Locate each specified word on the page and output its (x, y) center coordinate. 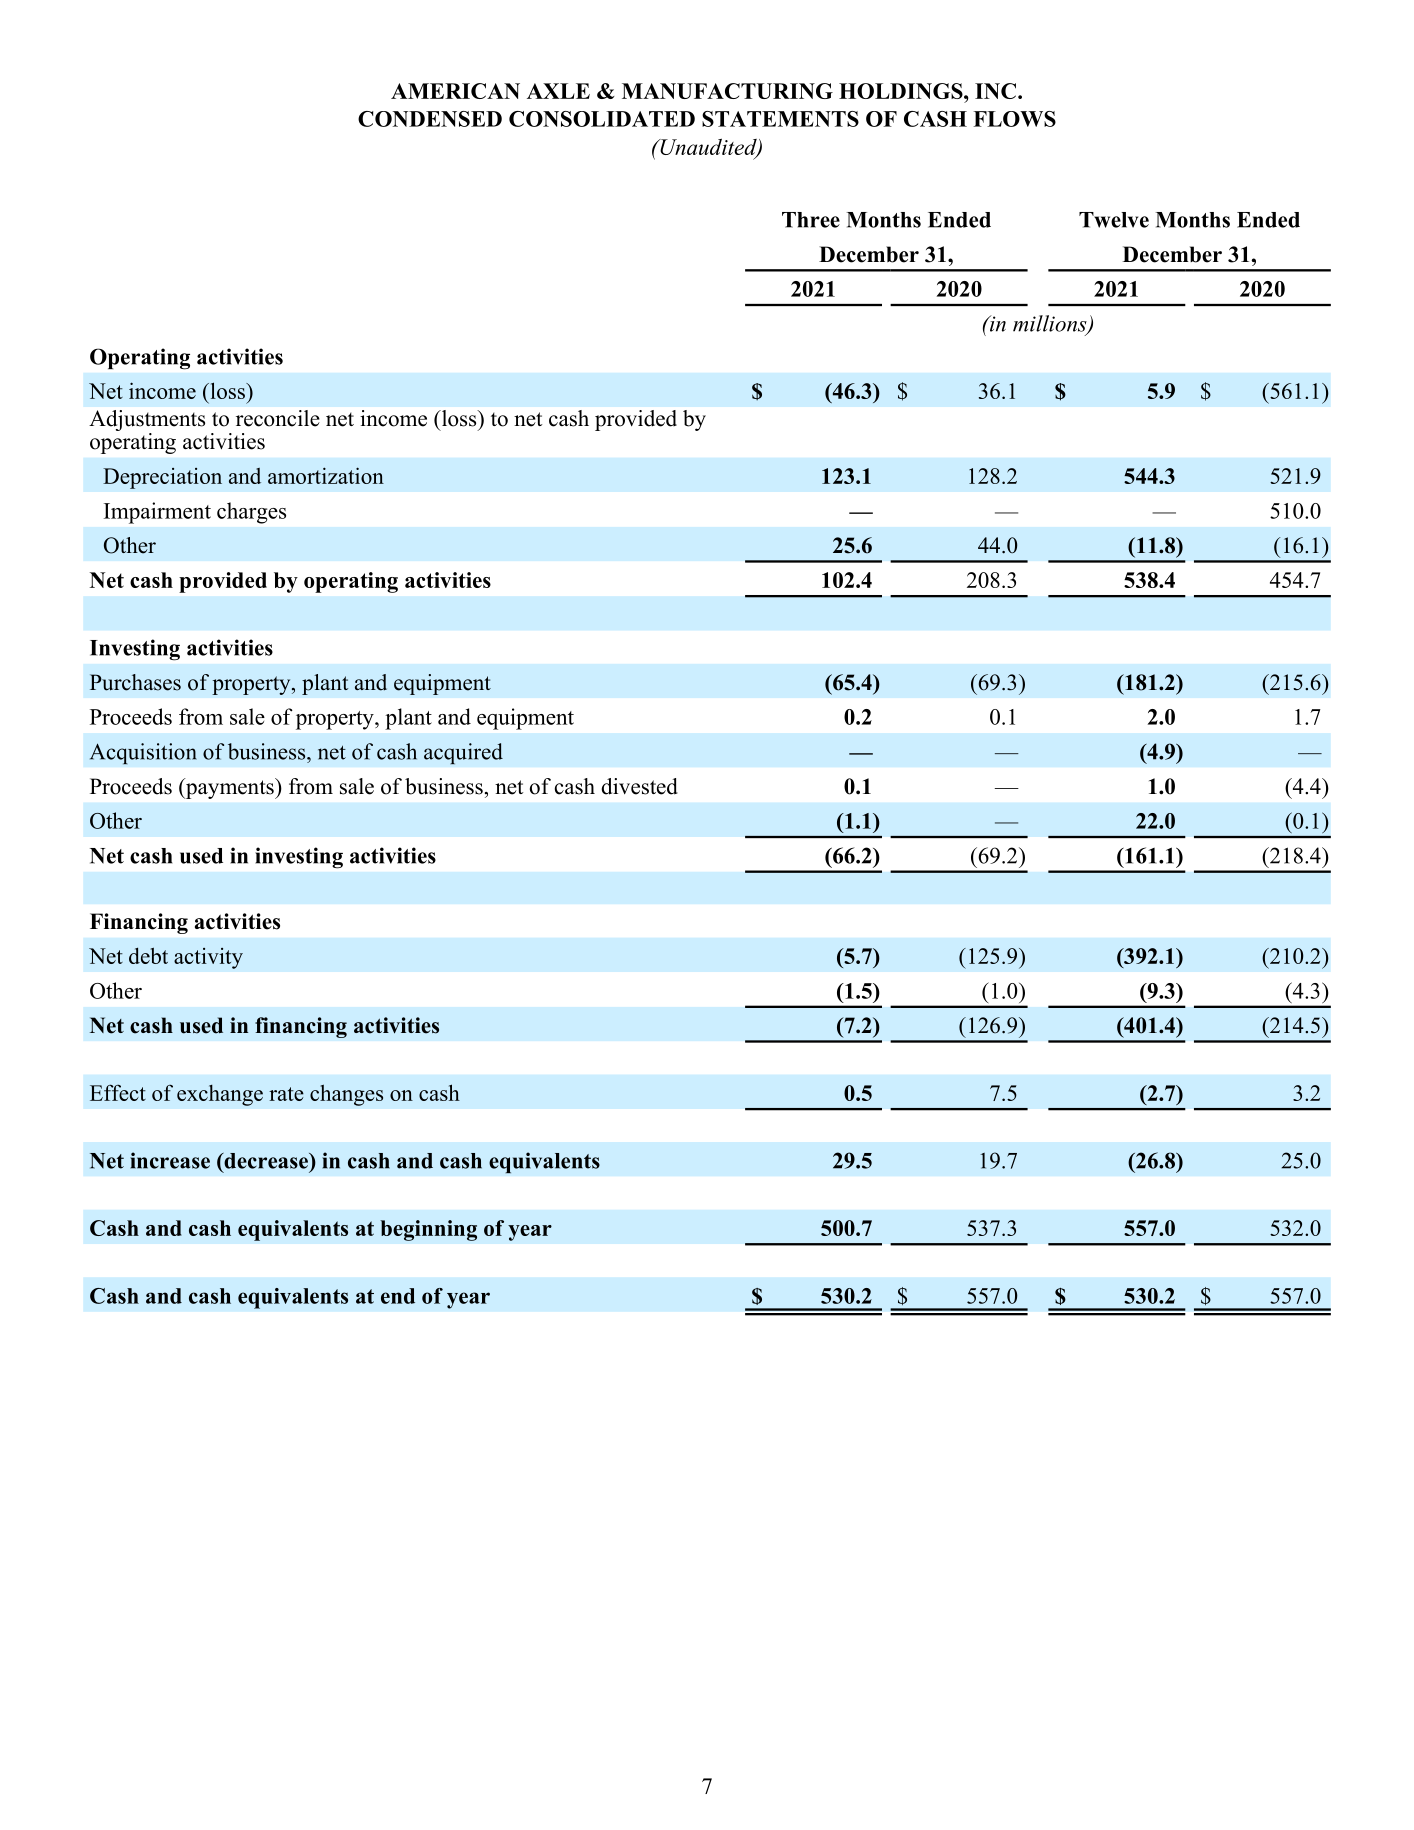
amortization (326, 475)
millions (1051, 324)
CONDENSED (430, 119)
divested (639, 786)
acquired (463, 754)
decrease (266, 1161)
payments (230, 788)
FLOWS (1014, 119)
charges (251, 513)
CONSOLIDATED (602, 119)
